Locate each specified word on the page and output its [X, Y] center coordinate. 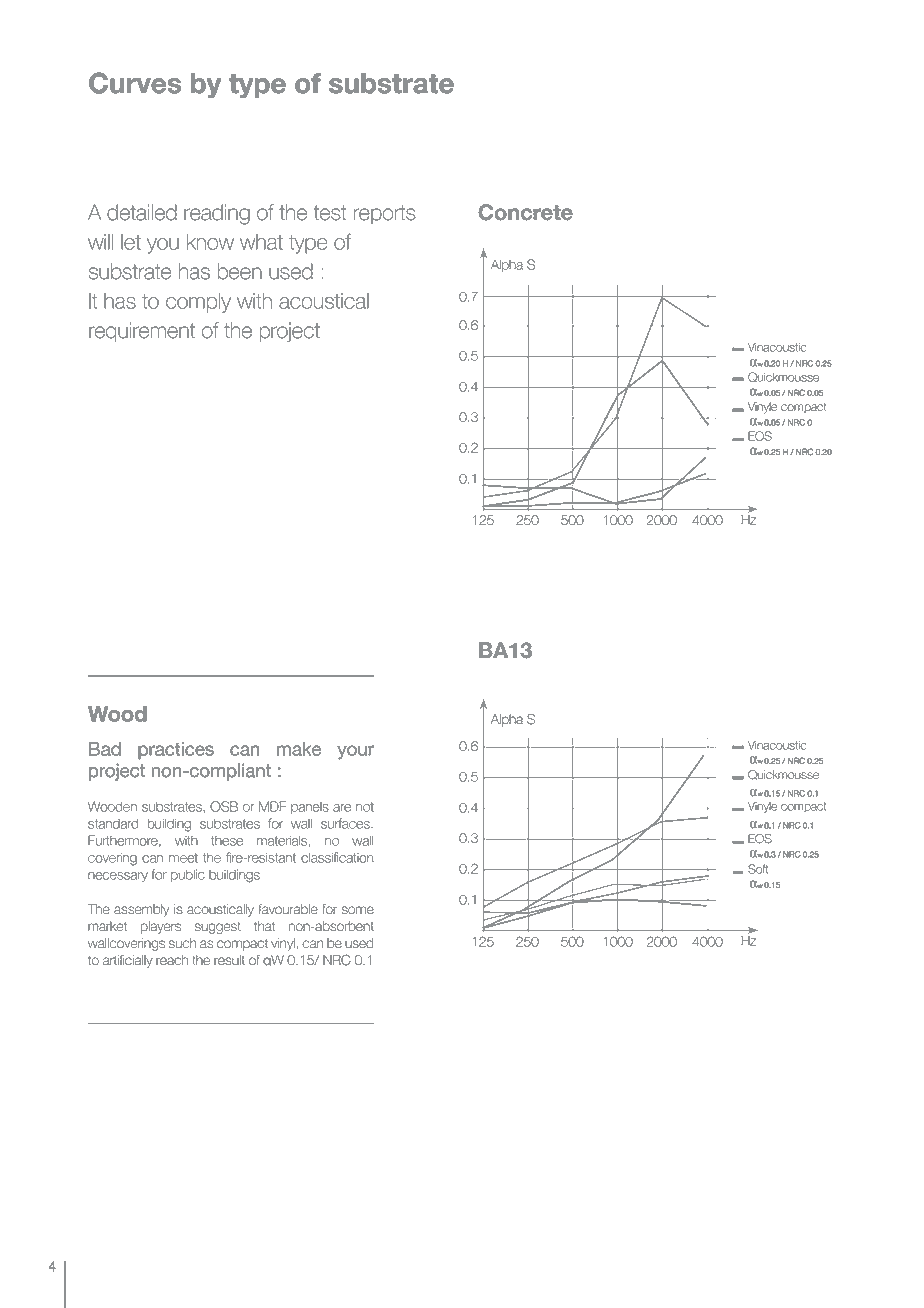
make [299, 749]
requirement [142, 332]
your [355, 752]
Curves [135, 83]
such [183, 943]
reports [384, 214]
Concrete [525, 212]
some [358, 910]
